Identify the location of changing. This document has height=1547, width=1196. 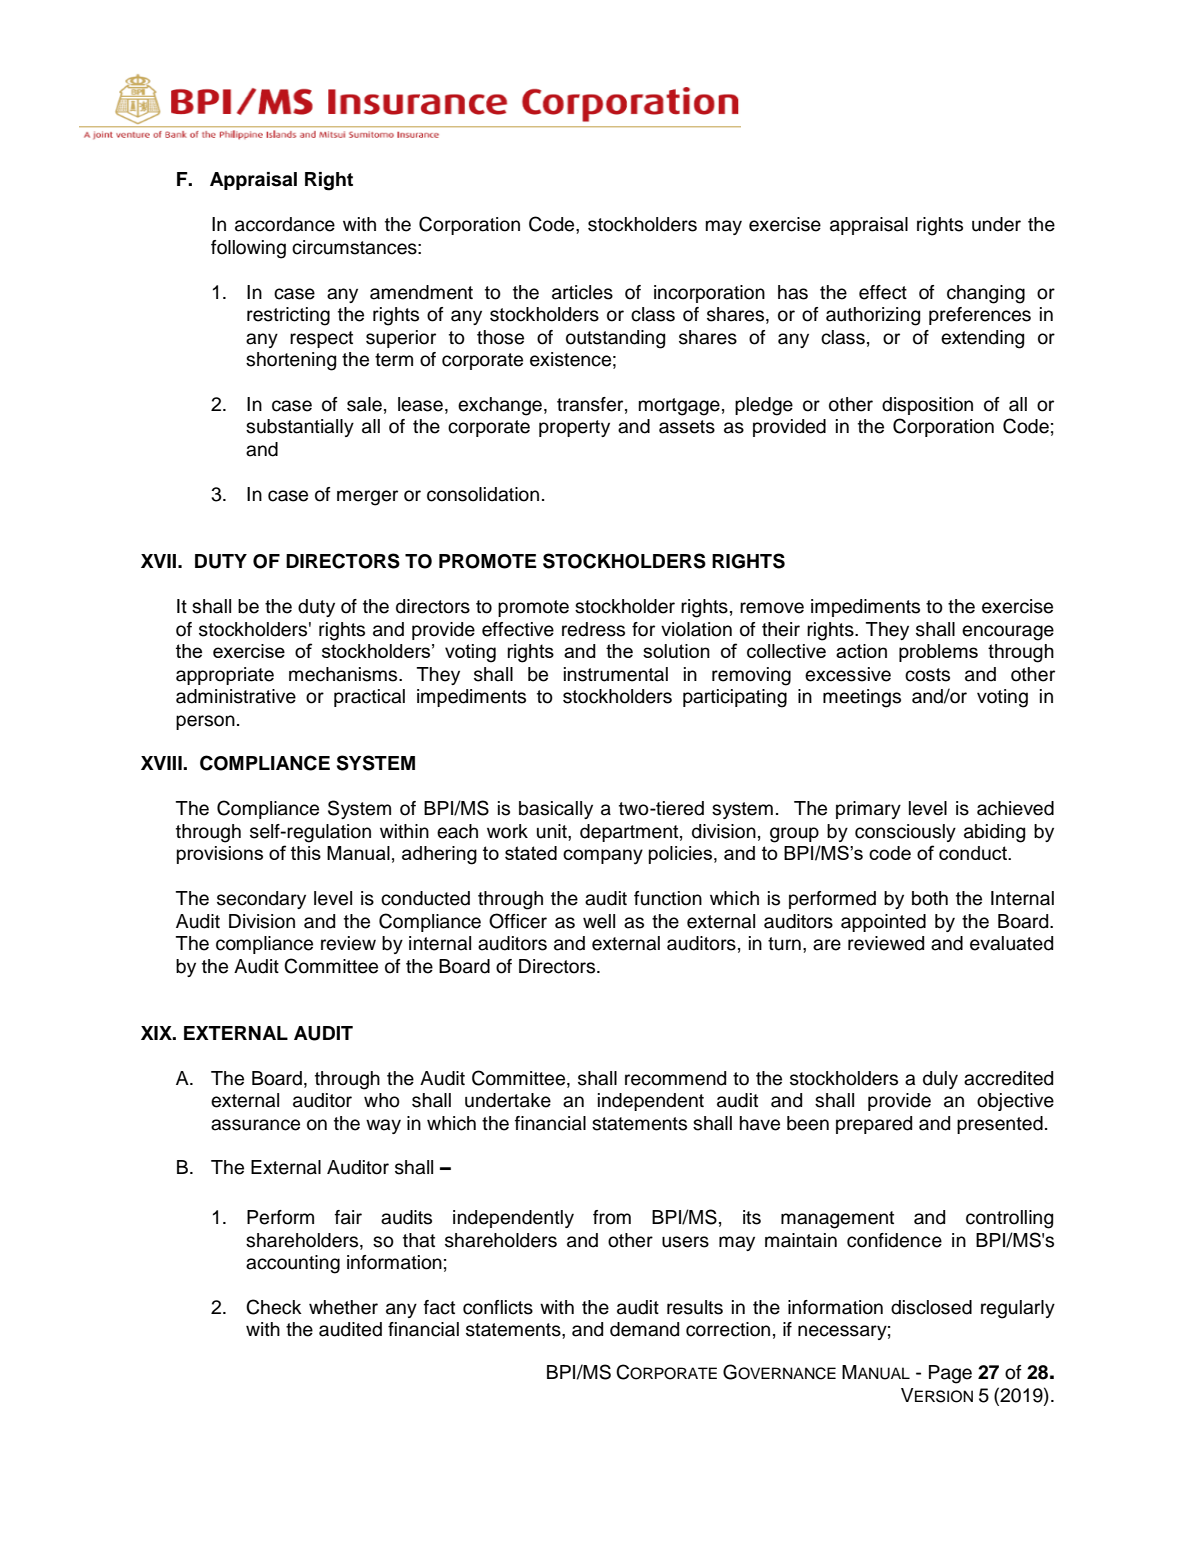
(986, 294).
